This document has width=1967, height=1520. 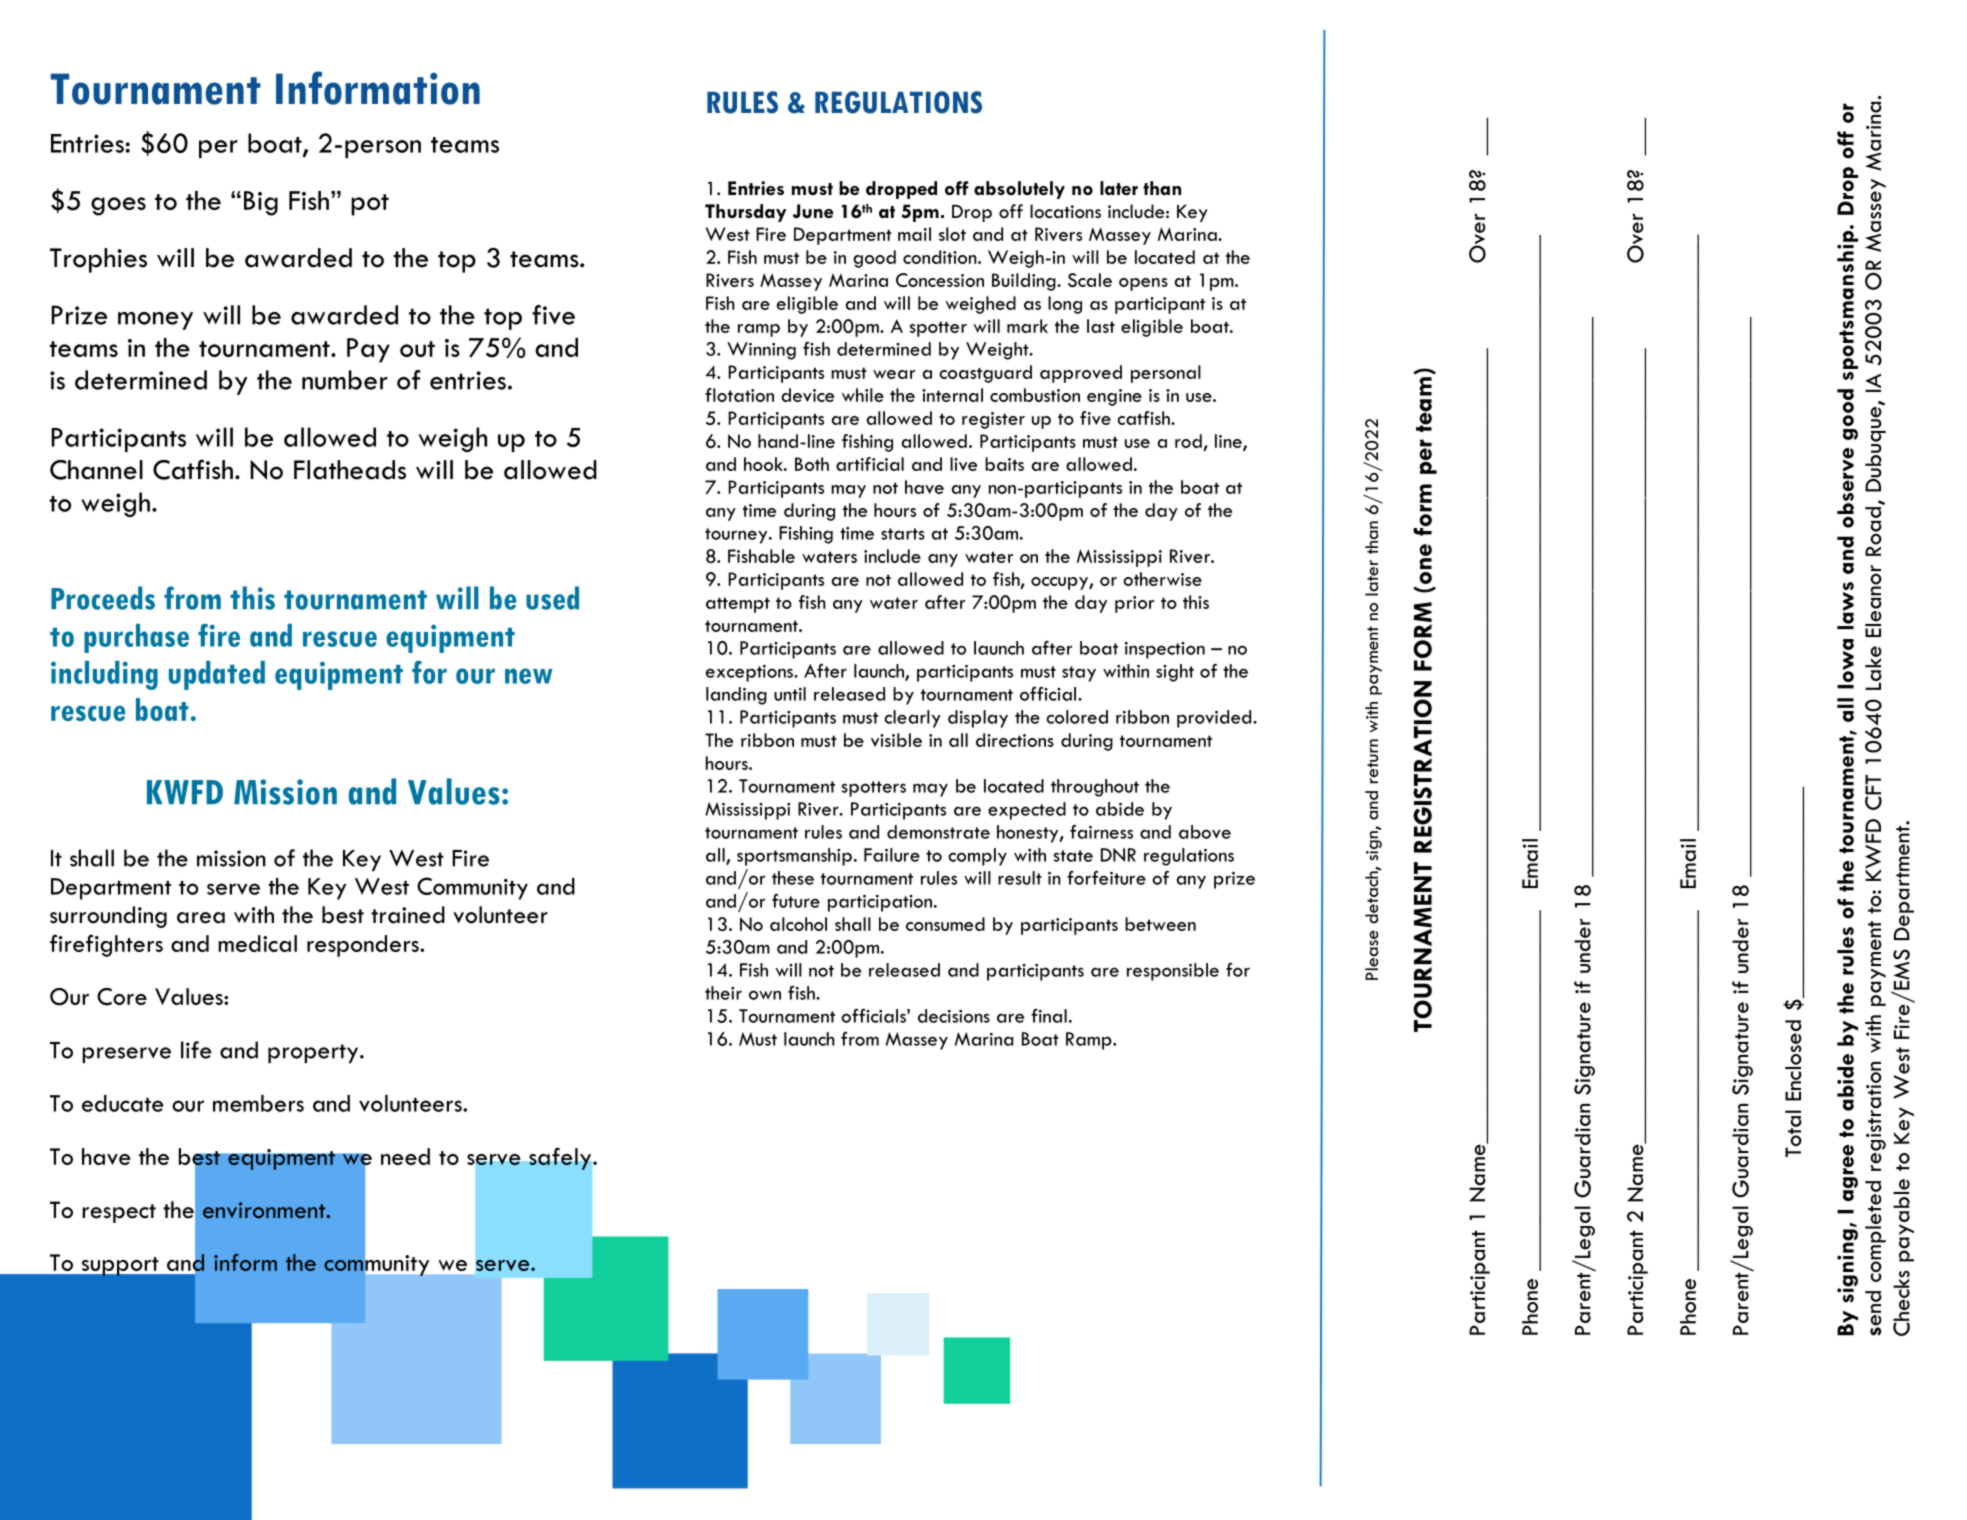 What do you see at coordinates (217, 675) in the document?
I see `updated` at bounding box center [217, 675].
